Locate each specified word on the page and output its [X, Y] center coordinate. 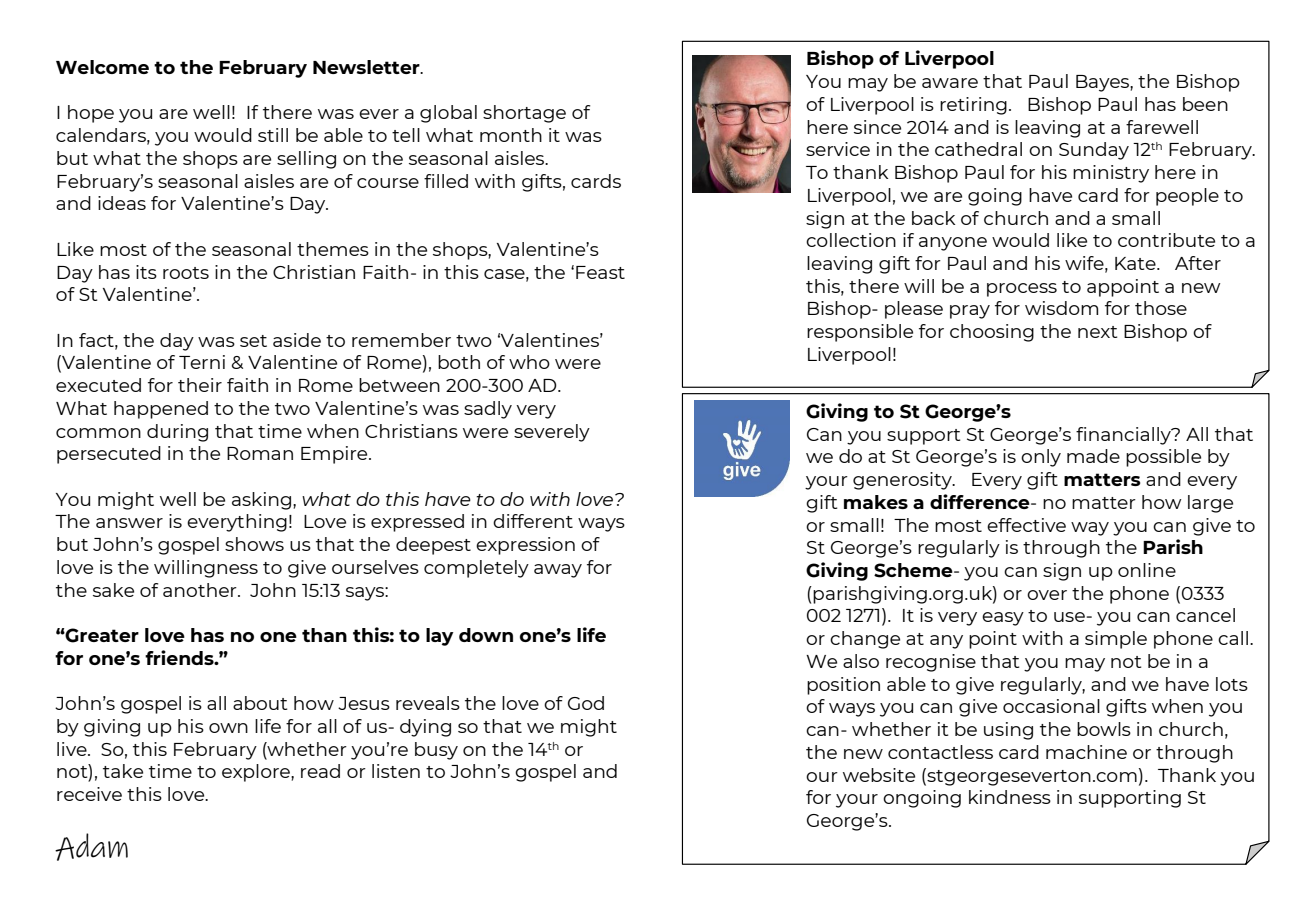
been [1205, 104]
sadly [488, 410]
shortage [524, 114]
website [879, 775]
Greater [101, 635]
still [273, 135]
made [1093, 456]
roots [186, 273]
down [486, 635]
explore [257, 773]
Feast [600, 272]
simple [1116, 640]
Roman [260, 453]
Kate [1136, 263]
